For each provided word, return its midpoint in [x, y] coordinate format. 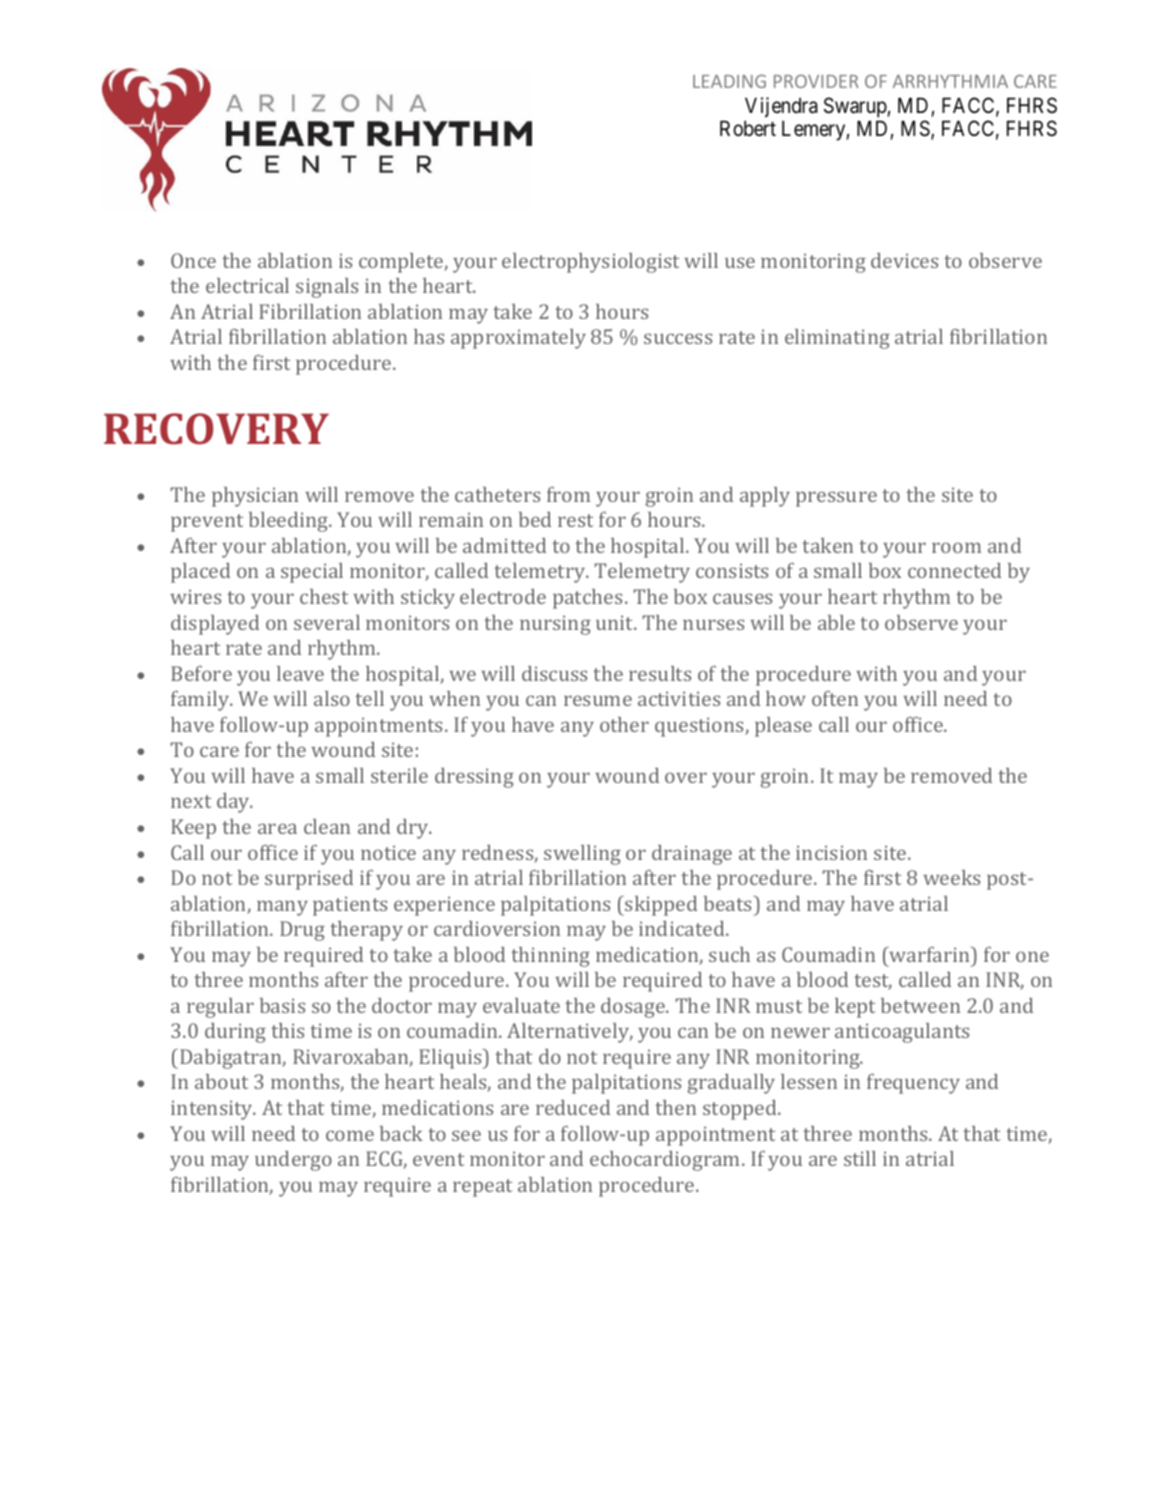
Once [193, 260]
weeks [951, 877]
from [568, 494]
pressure [836, 499]
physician [255, 497]
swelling [582, 855]
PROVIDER [816, 81]
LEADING [729, 81]
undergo [293, 1161]
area [277, 828]
